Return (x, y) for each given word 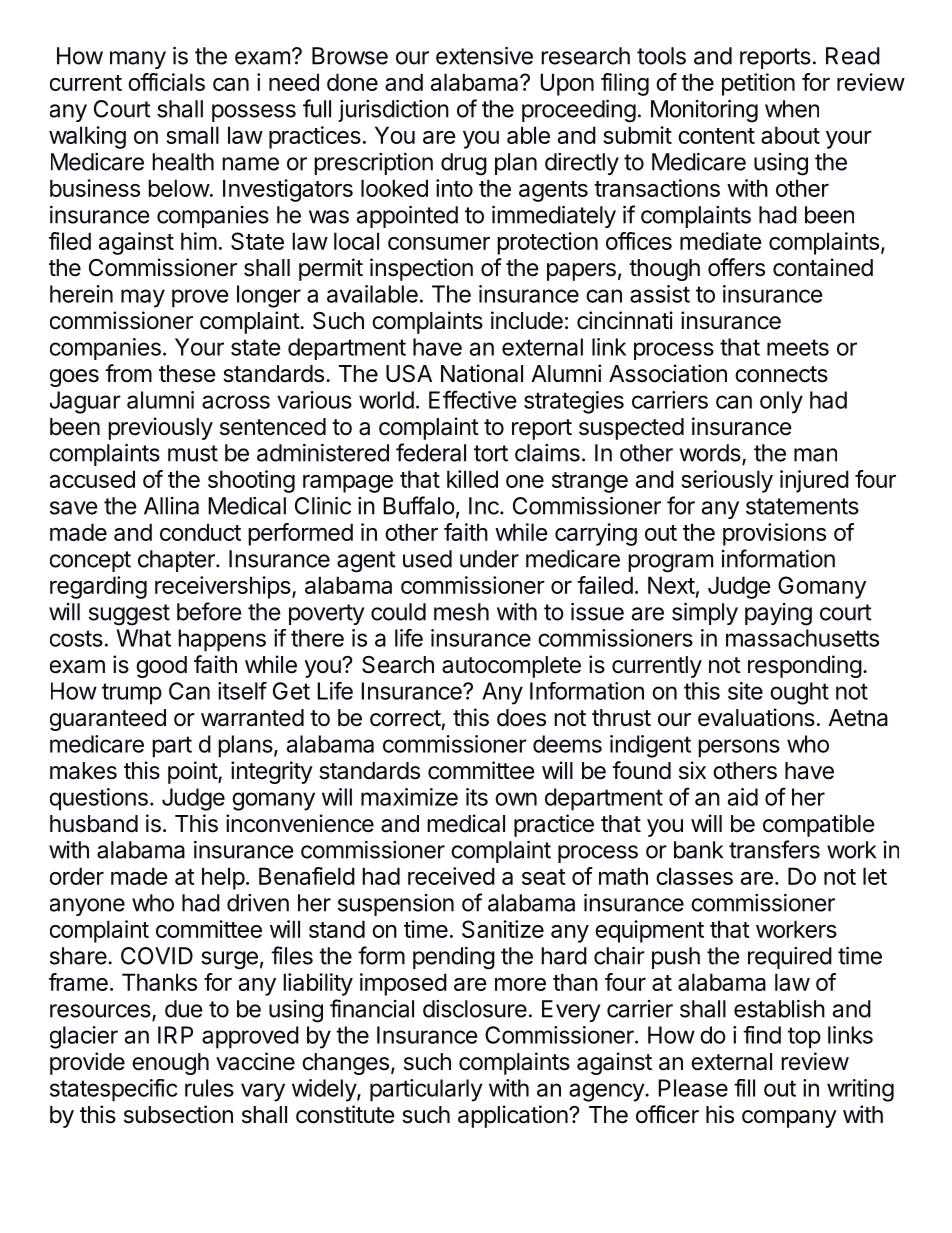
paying (778, 614)
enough (170, 1064)
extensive (484, 55)
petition (758, 84)
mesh (461, 612)
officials (166, 82)
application (514, 1116)
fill (744, 1088)
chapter (177, 561)
